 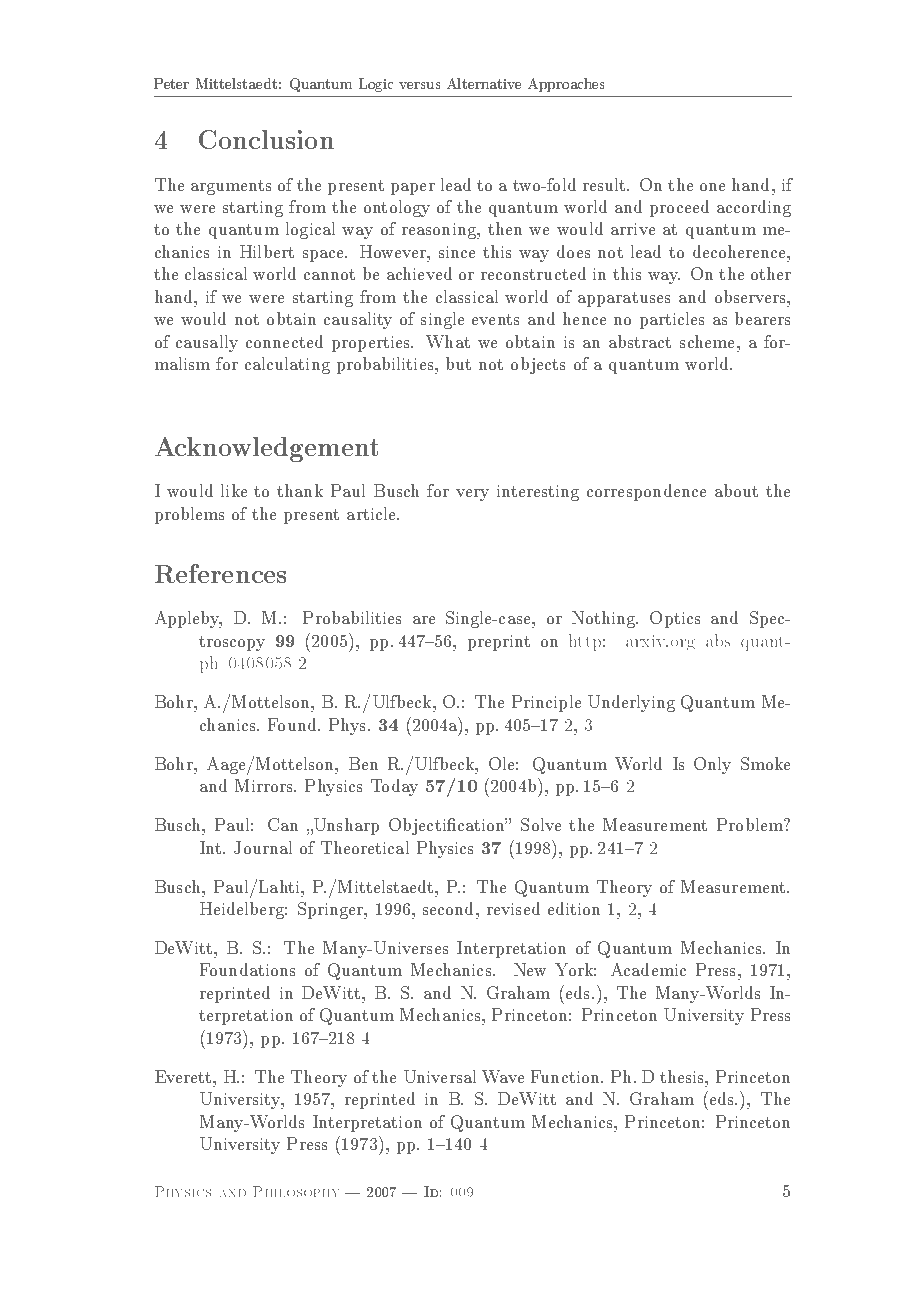 What do you see at coordinates (296, 1191) in the screenshot?
I see `Philosophy` at bounding box center [296, 1191].
